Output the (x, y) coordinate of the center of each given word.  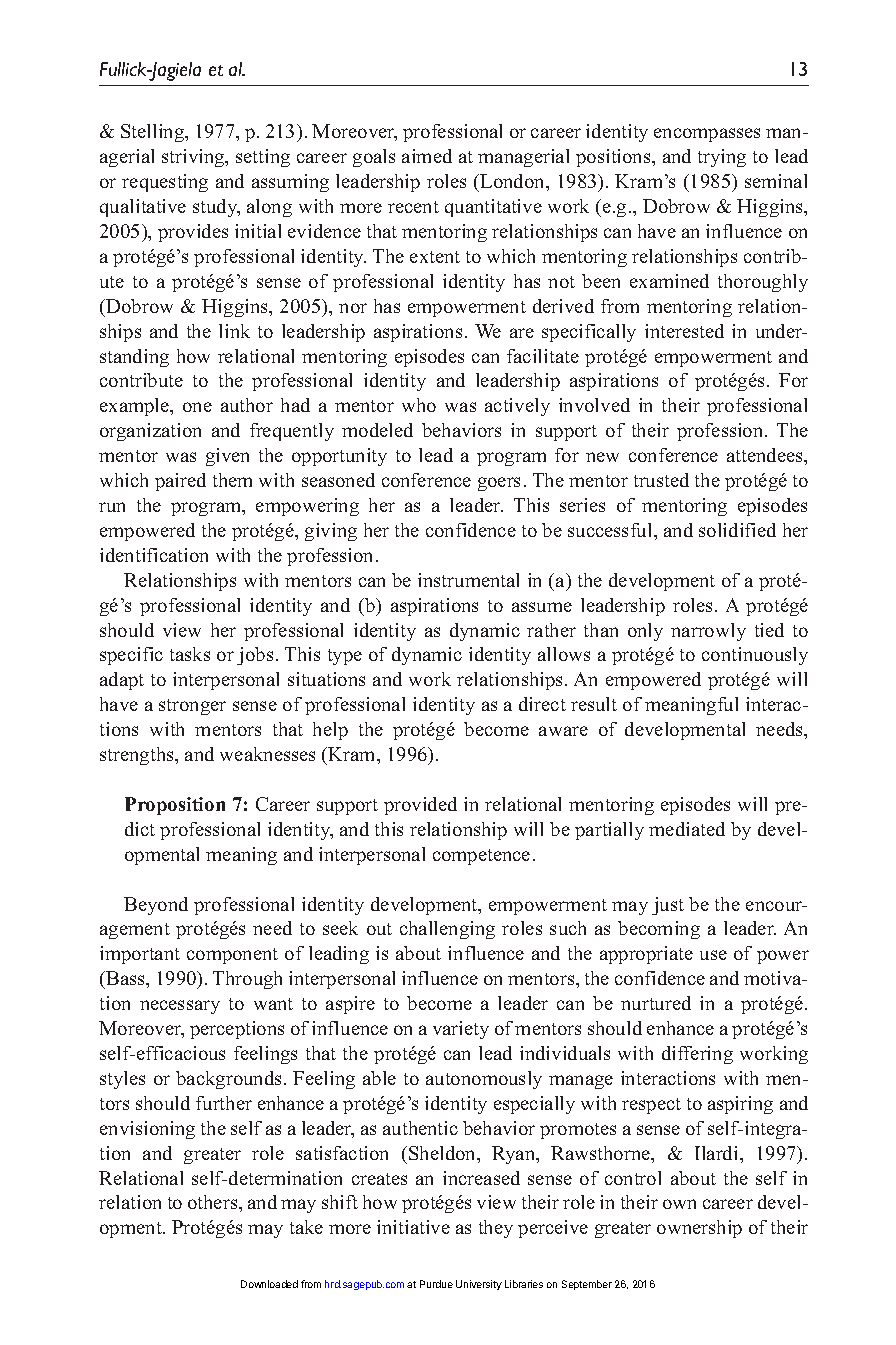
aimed (427, 156)
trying (722, 158)
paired (180, 482)
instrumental (468, 580)
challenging (447, 930)
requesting (165, 183)
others (214, 1202)
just (668, 906)
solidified (737, 530)
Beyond (156, 906)
